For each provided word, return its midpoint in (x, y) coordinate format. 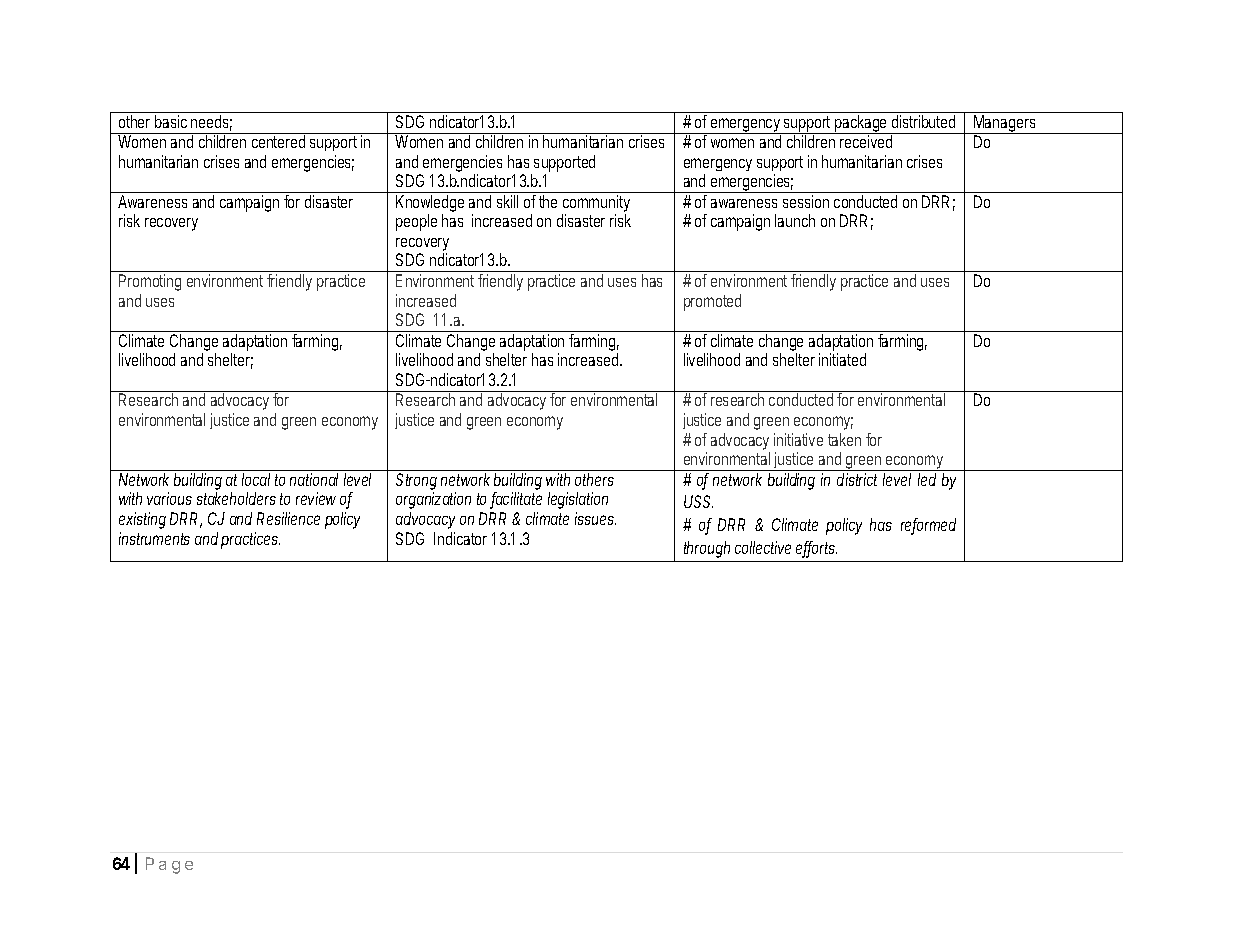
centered (278, 141)
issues (595, 518)
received (866, 141)
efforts (816, 549)
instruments (154, 538)
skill (507, 201)
